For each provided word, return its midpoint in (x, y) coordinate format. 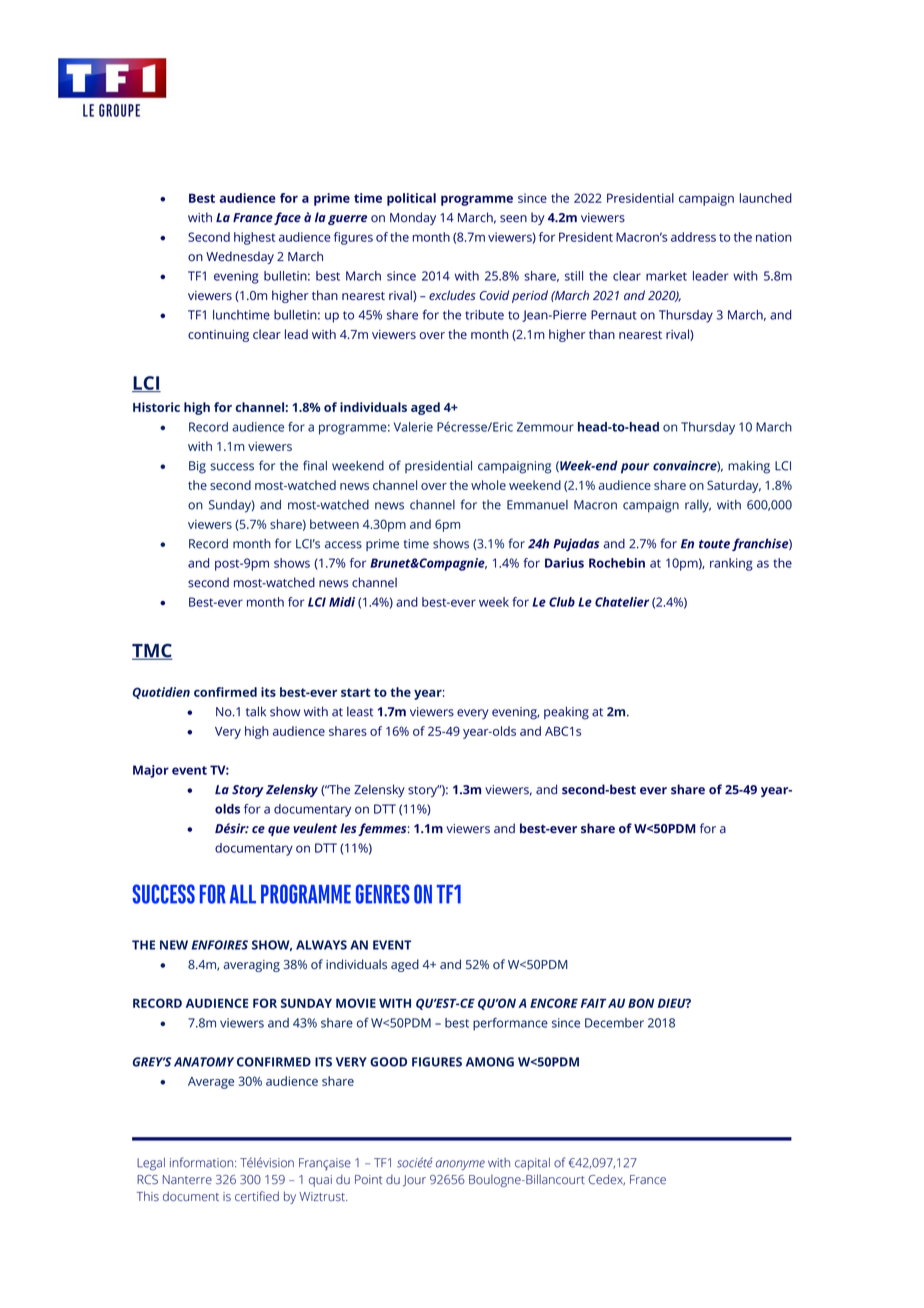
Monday (413, 218)
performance (510, 1024)
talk (256, 711)
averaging (251, 966)
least (360, 711)
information (201, 1162)
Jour (414, 1181)
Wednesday (240, 257)
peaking (566, 713)
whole (488, 485)
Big (197, 467)
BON (641, 1003)
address (693, 237)
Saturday (734, 486)
